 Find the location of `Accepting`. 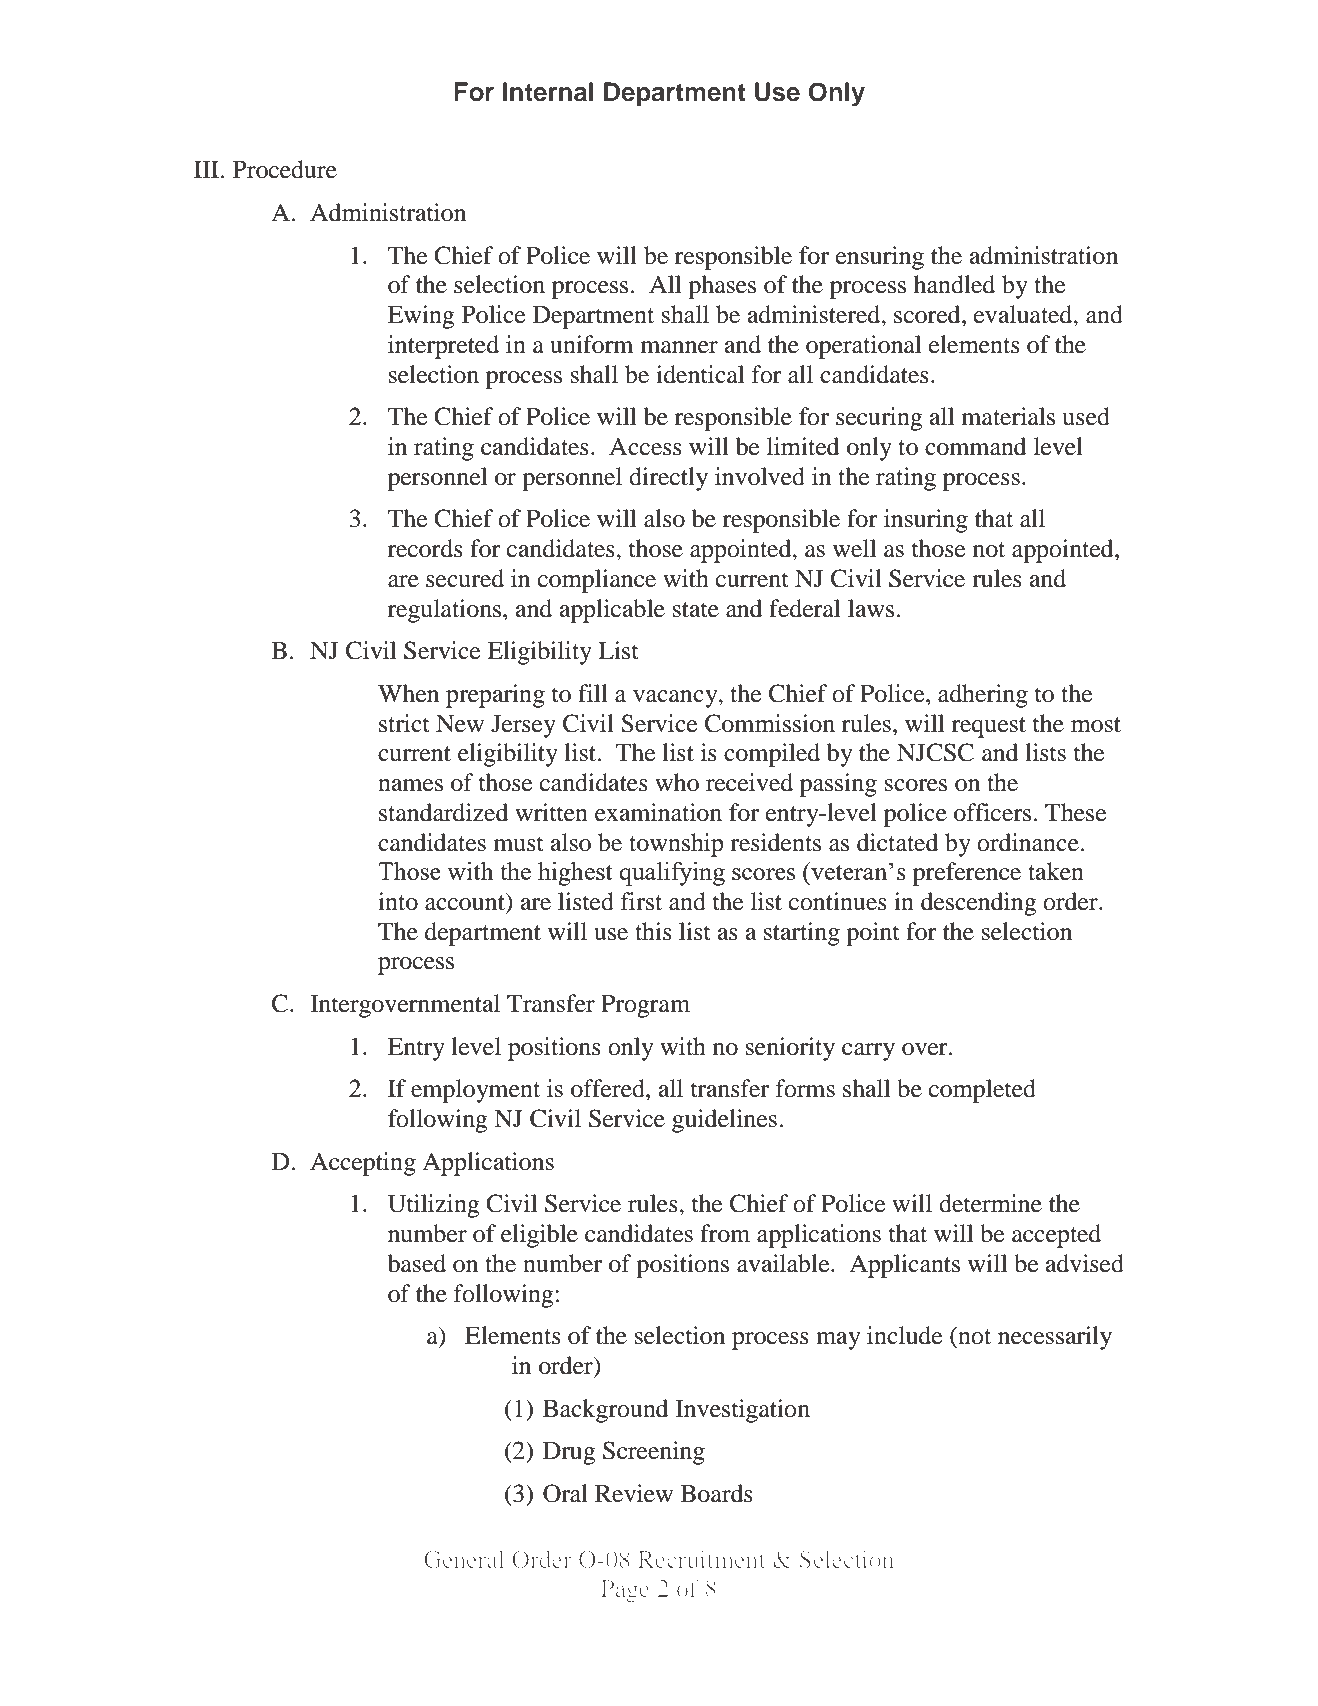

Accepting is located at coordinates (363, 1164).
